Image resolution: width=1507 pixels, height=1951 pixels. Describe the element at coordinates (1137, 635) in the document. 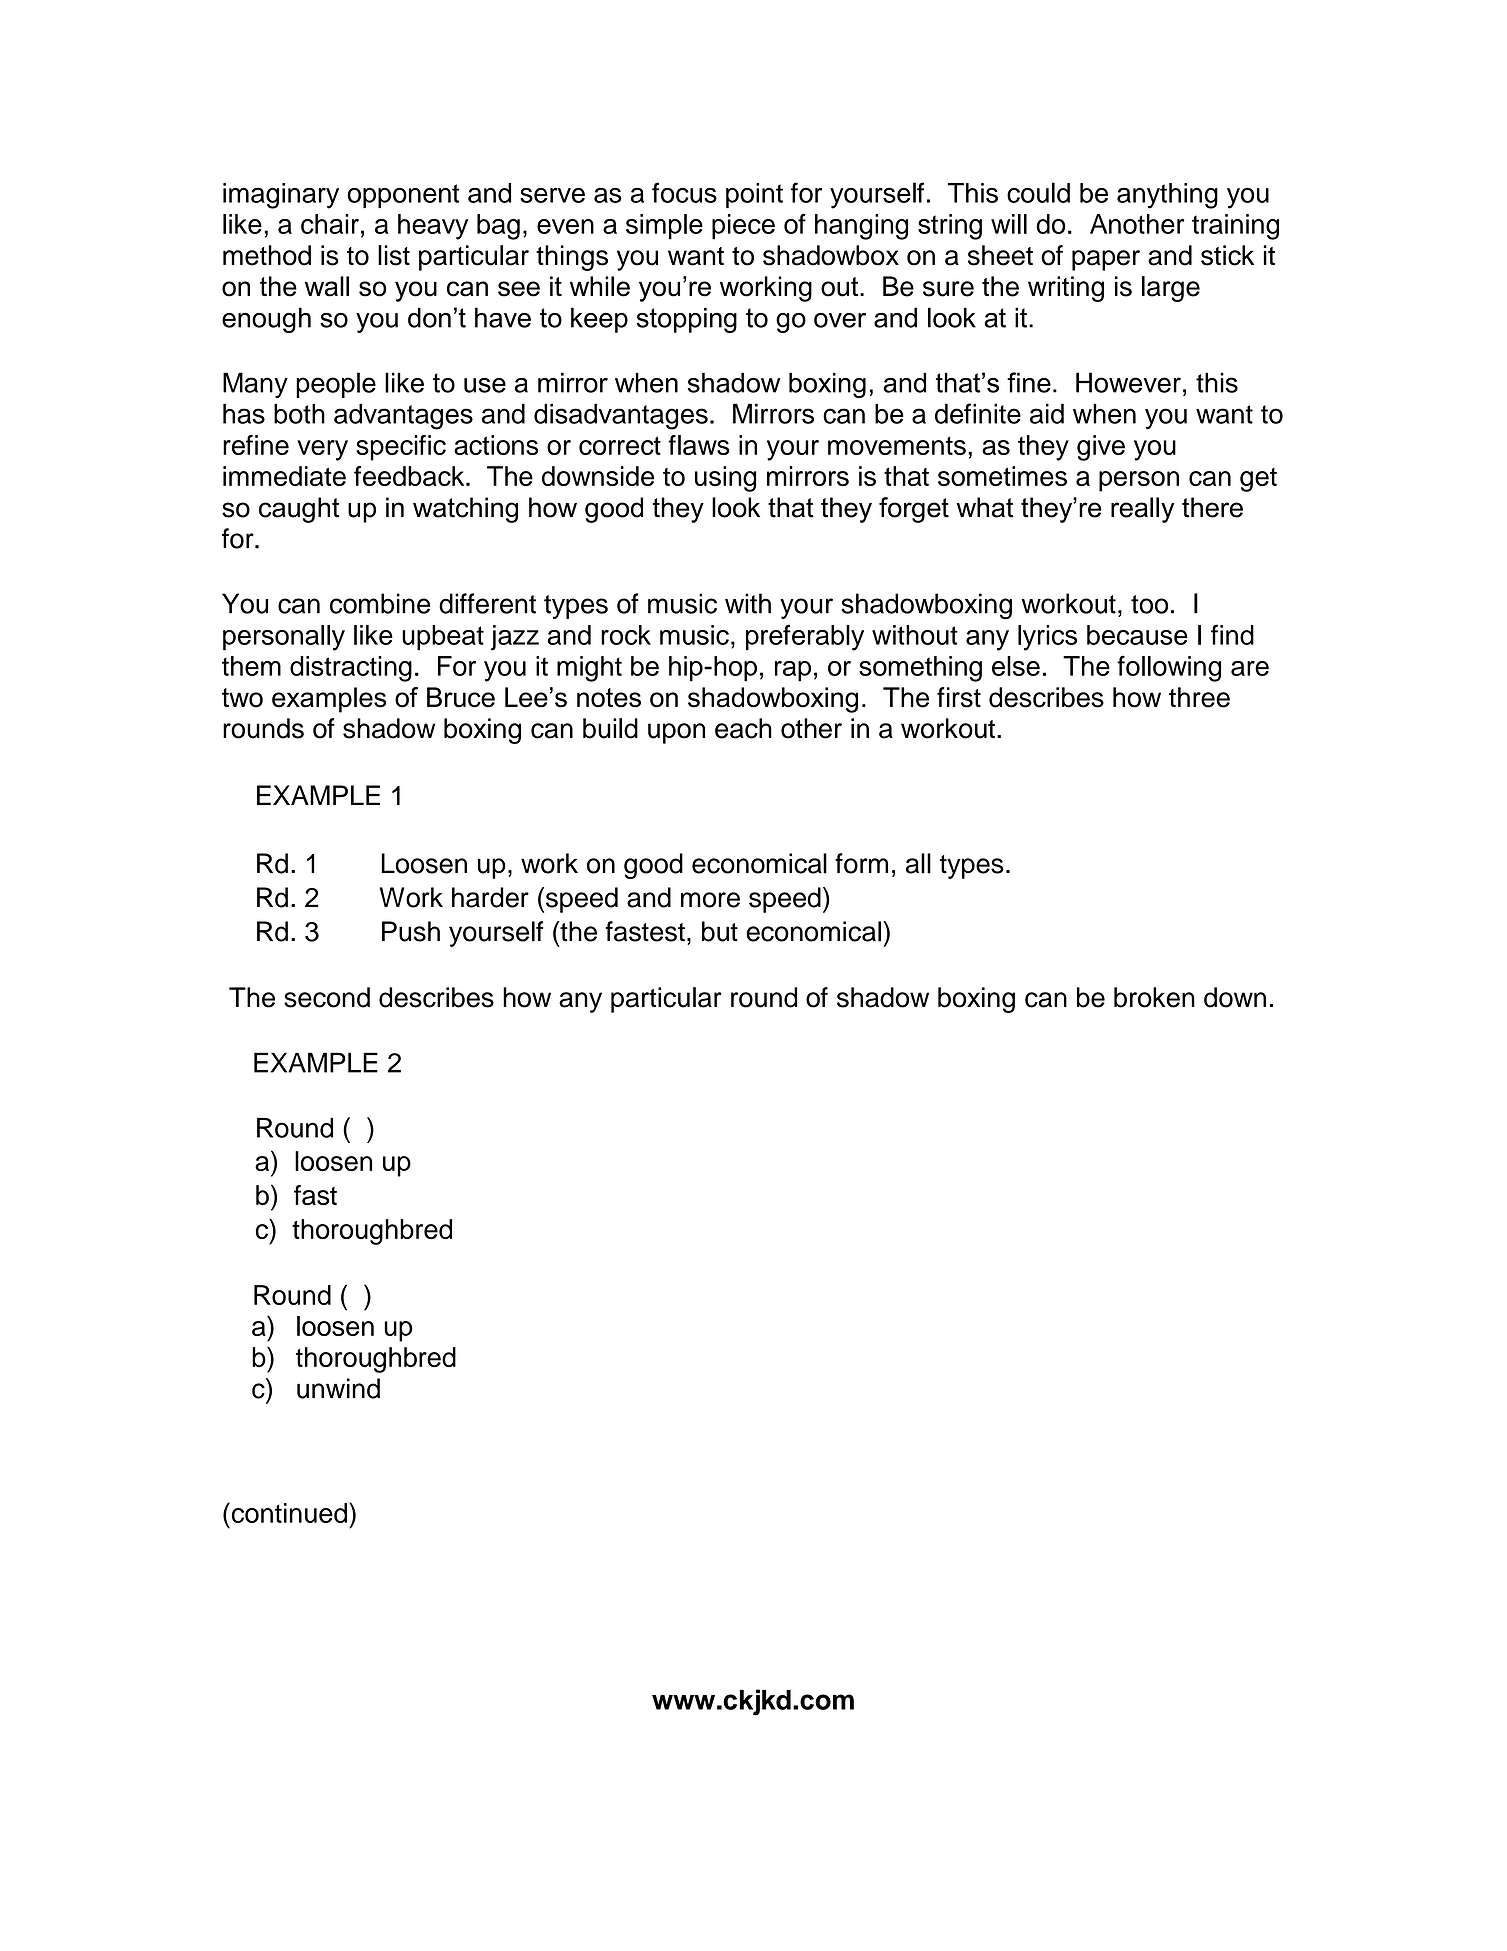

I see `because` at that location.
